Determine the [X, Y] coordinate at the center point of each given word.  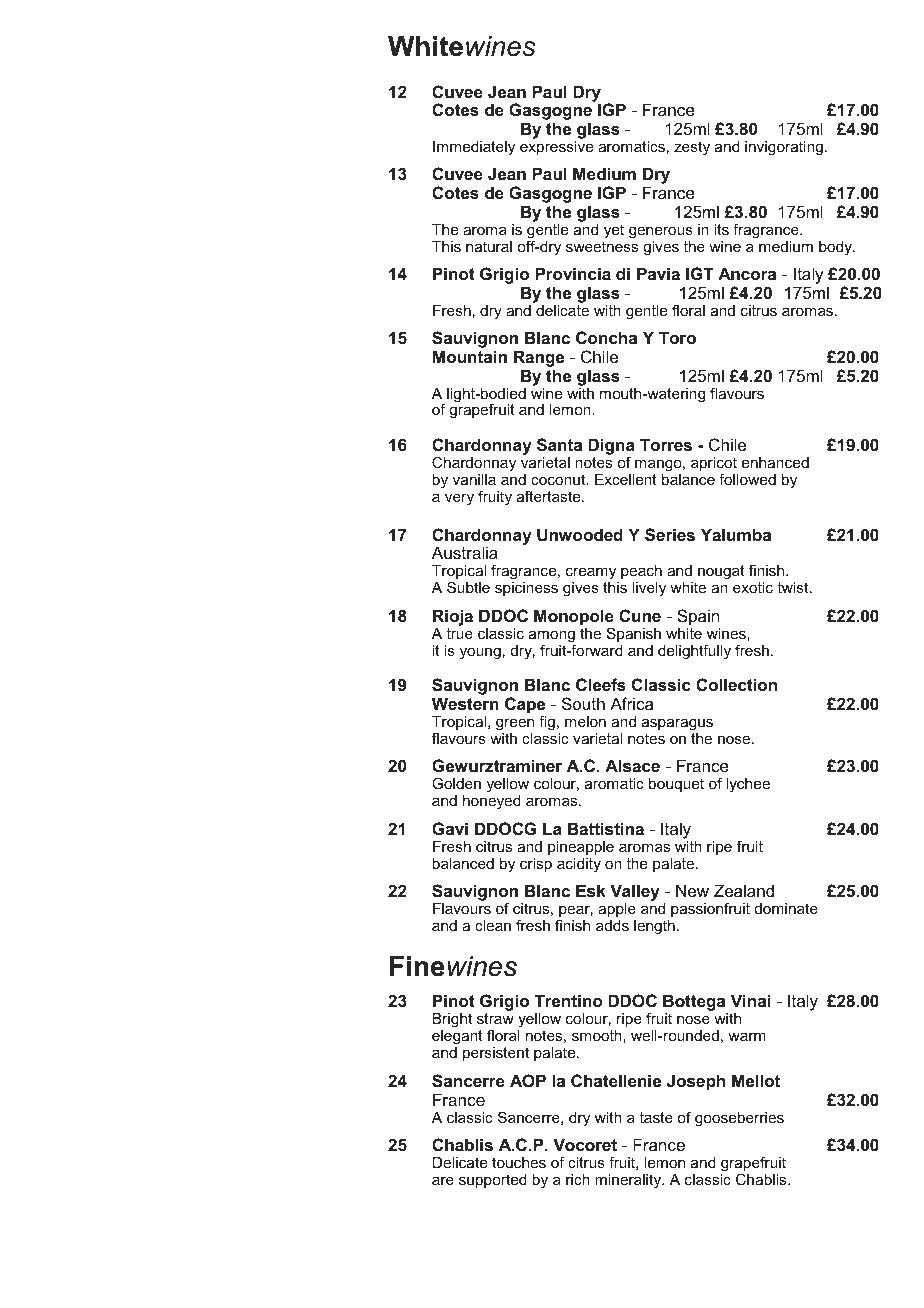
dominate [786, 908]
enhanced [775, 462]
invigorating [784, 148]
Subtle [468, 587]
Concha [606, 337]
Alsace [632, 765]
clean [493, 925]
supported [493, 1181]
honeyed [492, 802]
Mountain [470, 356]
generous [661, 233]
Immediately [474, 148]
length [654, 927]
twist [794, 587]
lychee [748, 785]
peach [641, 572]
